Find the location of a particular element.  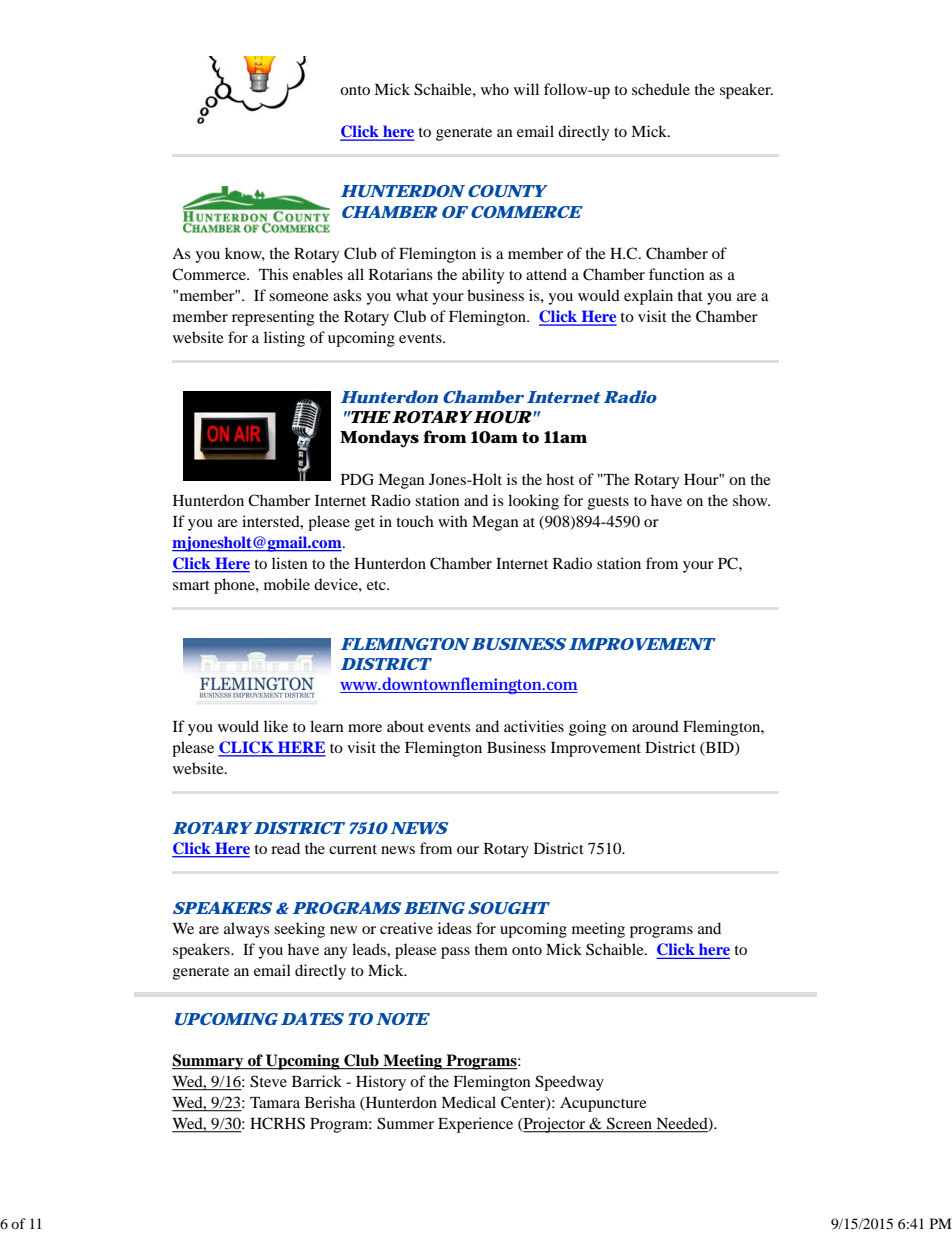

activities is located at coordinates (534, 726).
